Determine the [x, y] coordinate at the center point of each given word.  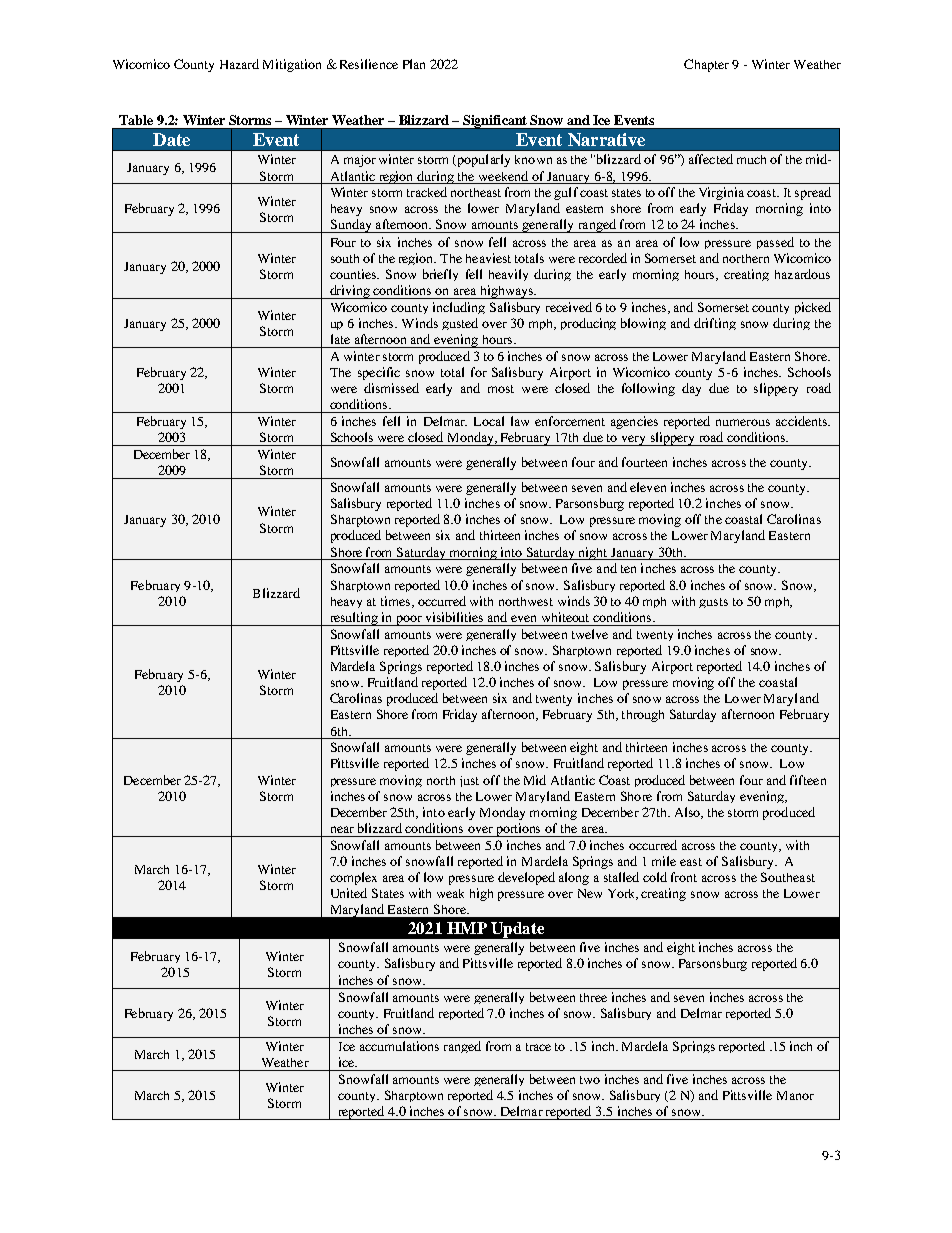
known [533, 159]
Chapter [706, 65]
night [594, 553]
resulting [354, 619]
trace [538, 1047]
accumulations [399, 1046]
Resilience [369, 64]
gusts [713, 603]
